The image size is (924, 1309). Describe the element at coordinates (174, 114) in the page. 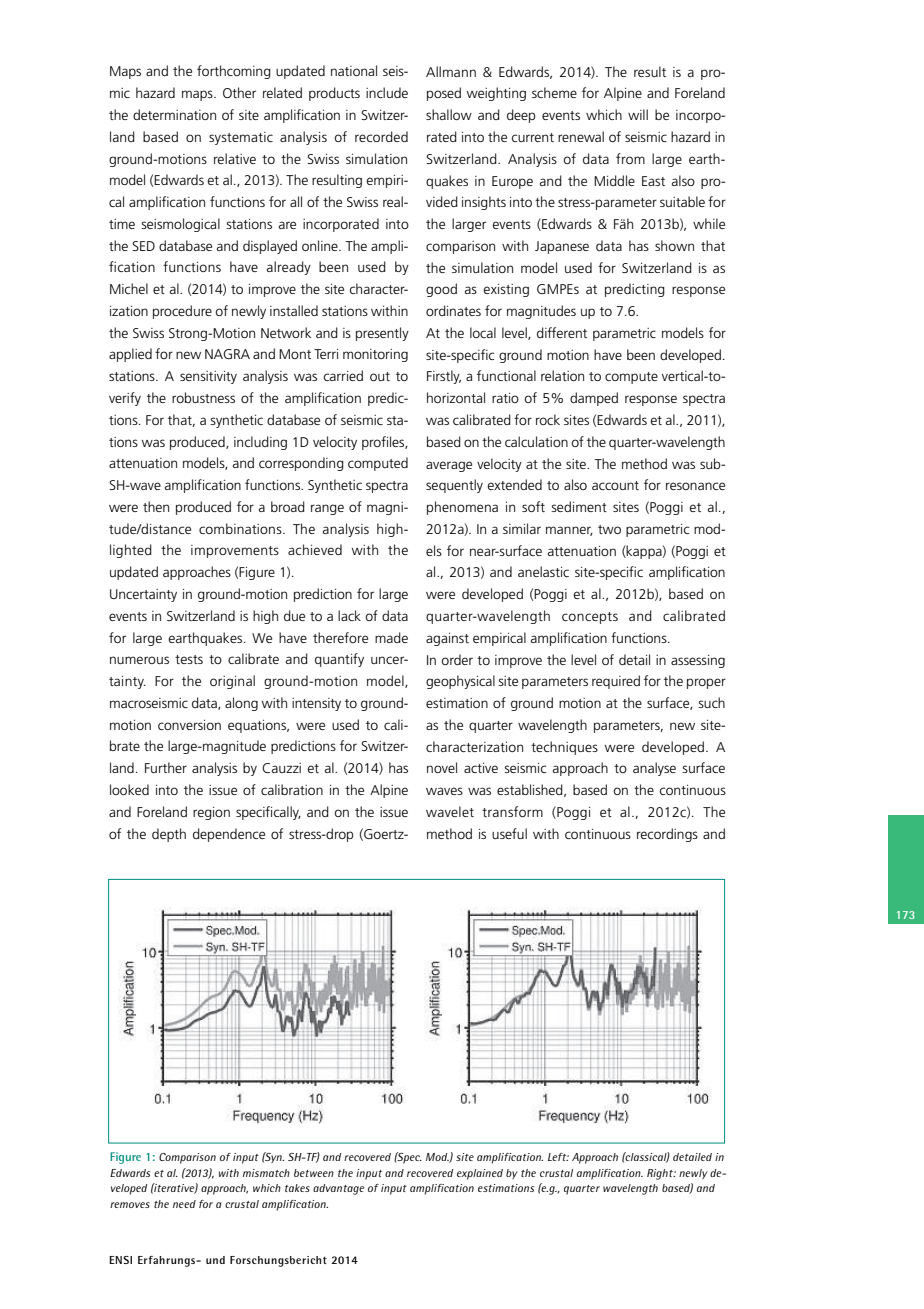

I see `determination` at that location.
